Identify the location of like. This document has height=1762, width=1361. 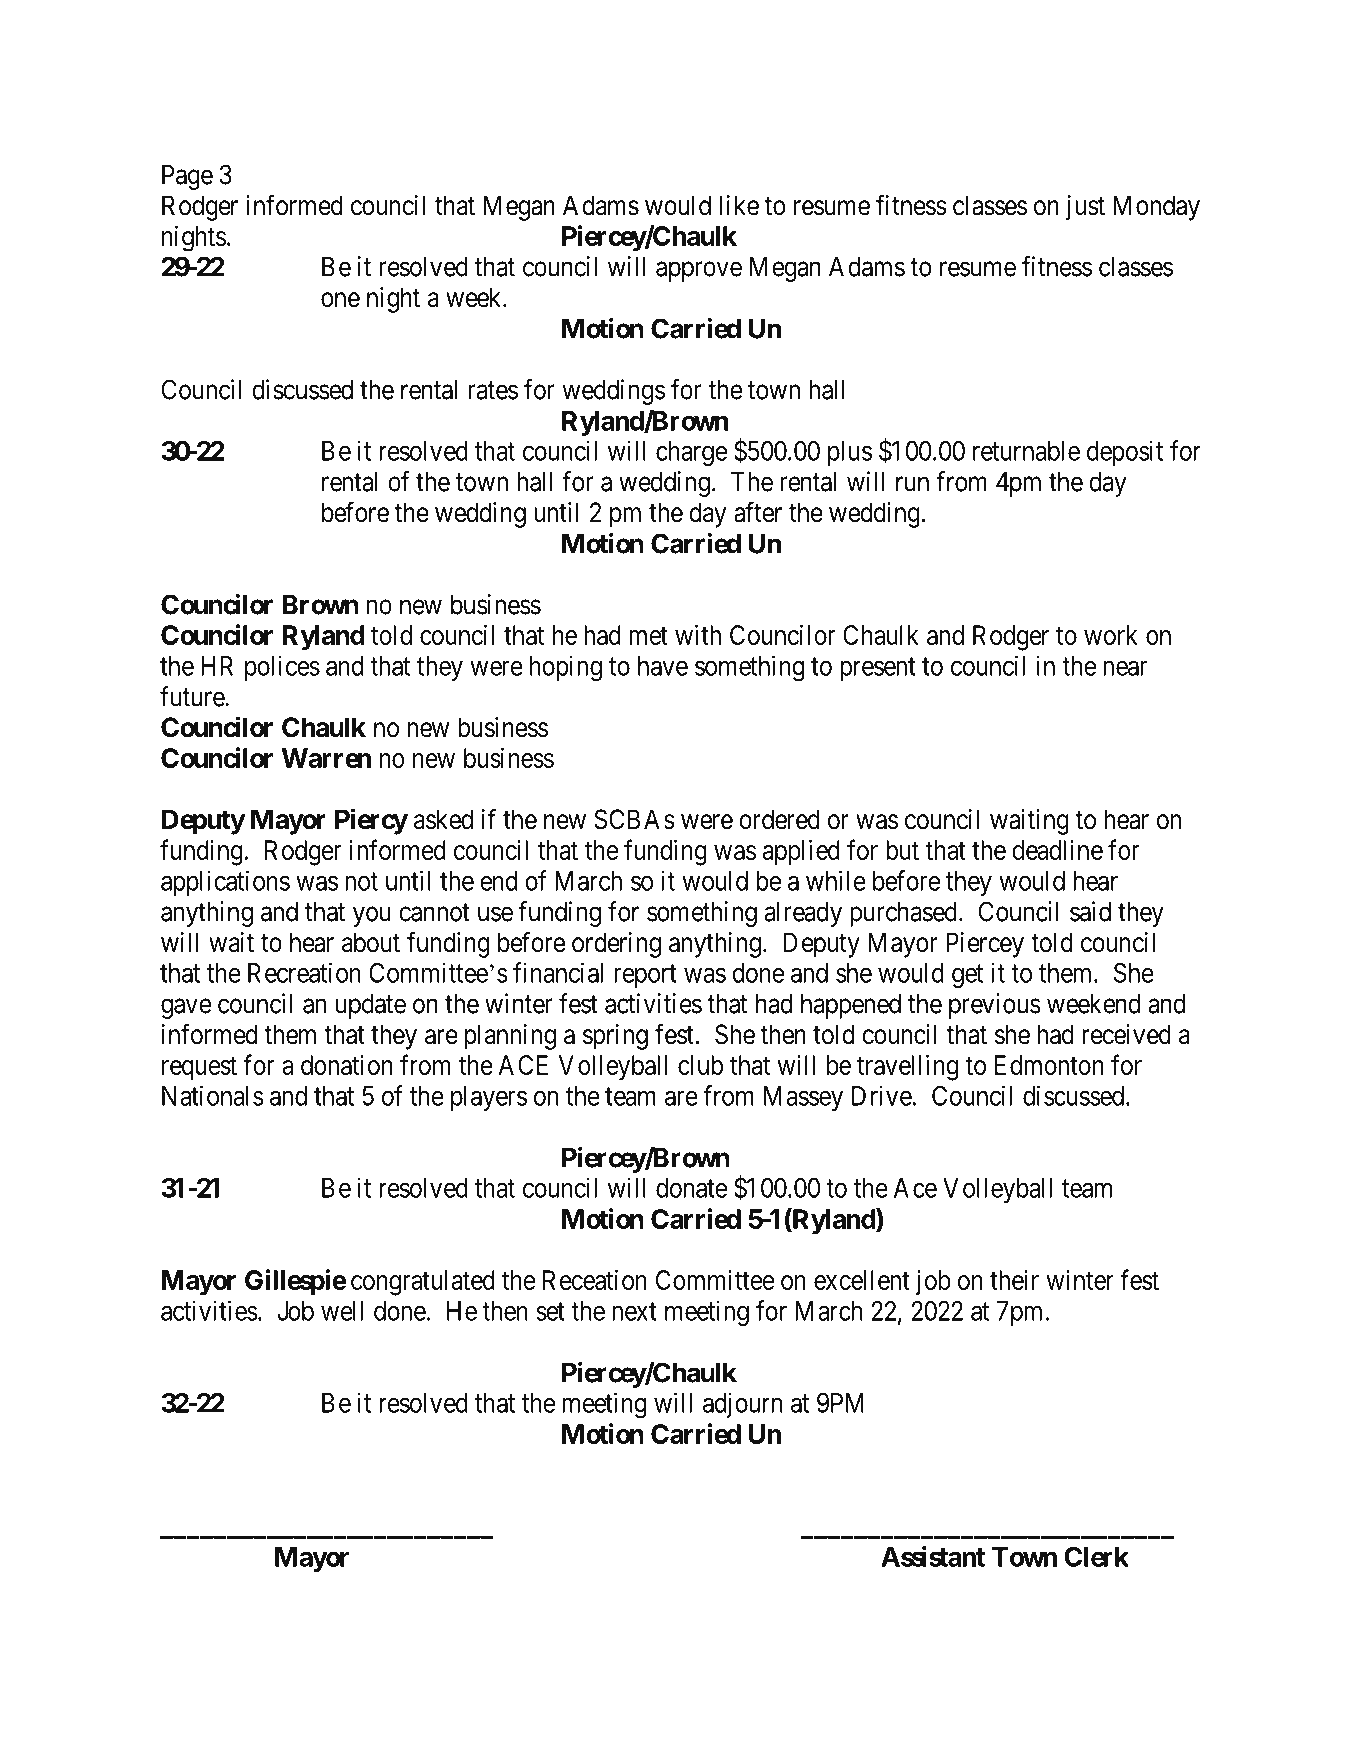
(739, 205).
